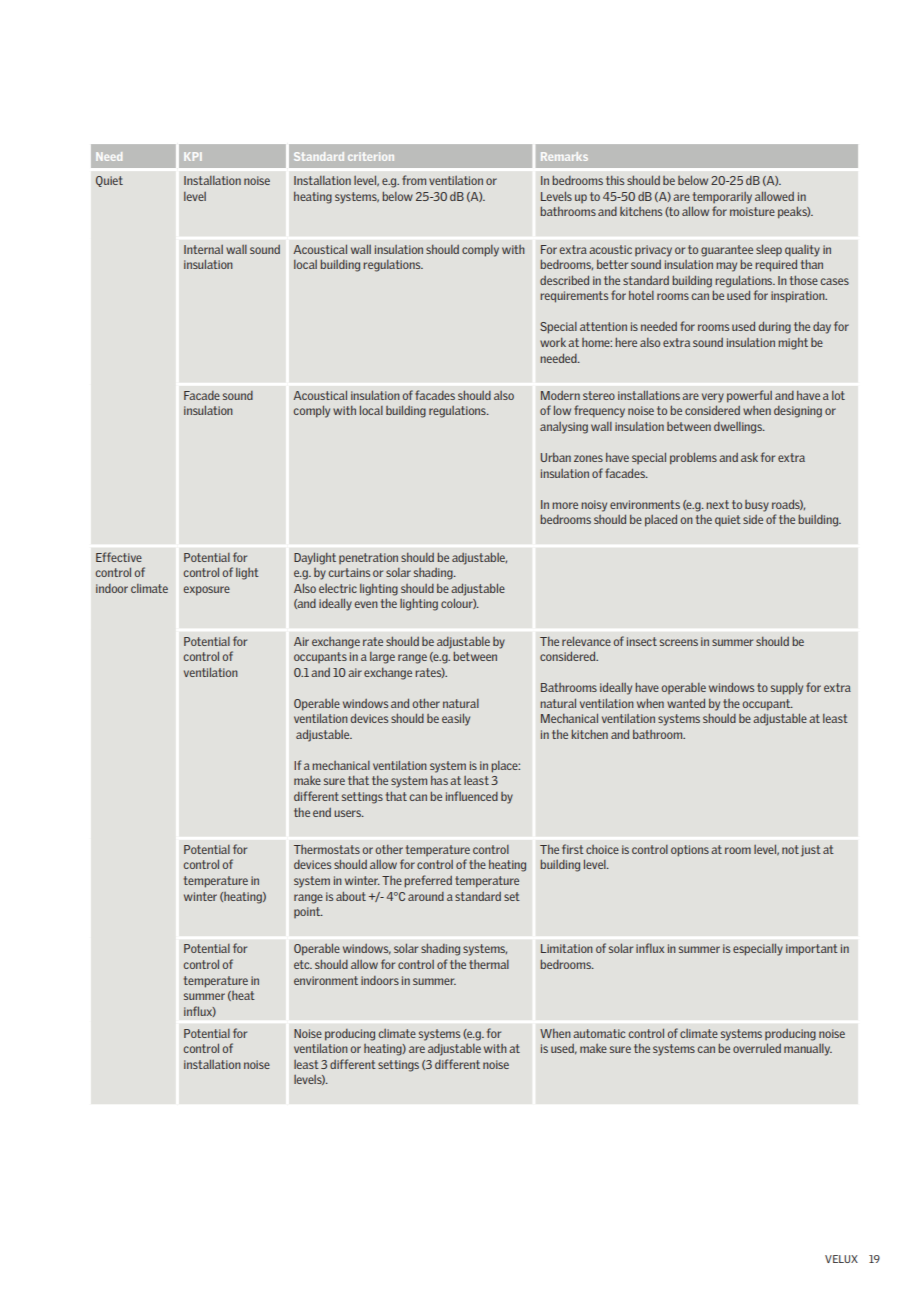 This screenshot has height=1308, width=924. What do you see at coordinates (382, 658) in the screenshot?
I see `large` at bounding box center [382, 658].
